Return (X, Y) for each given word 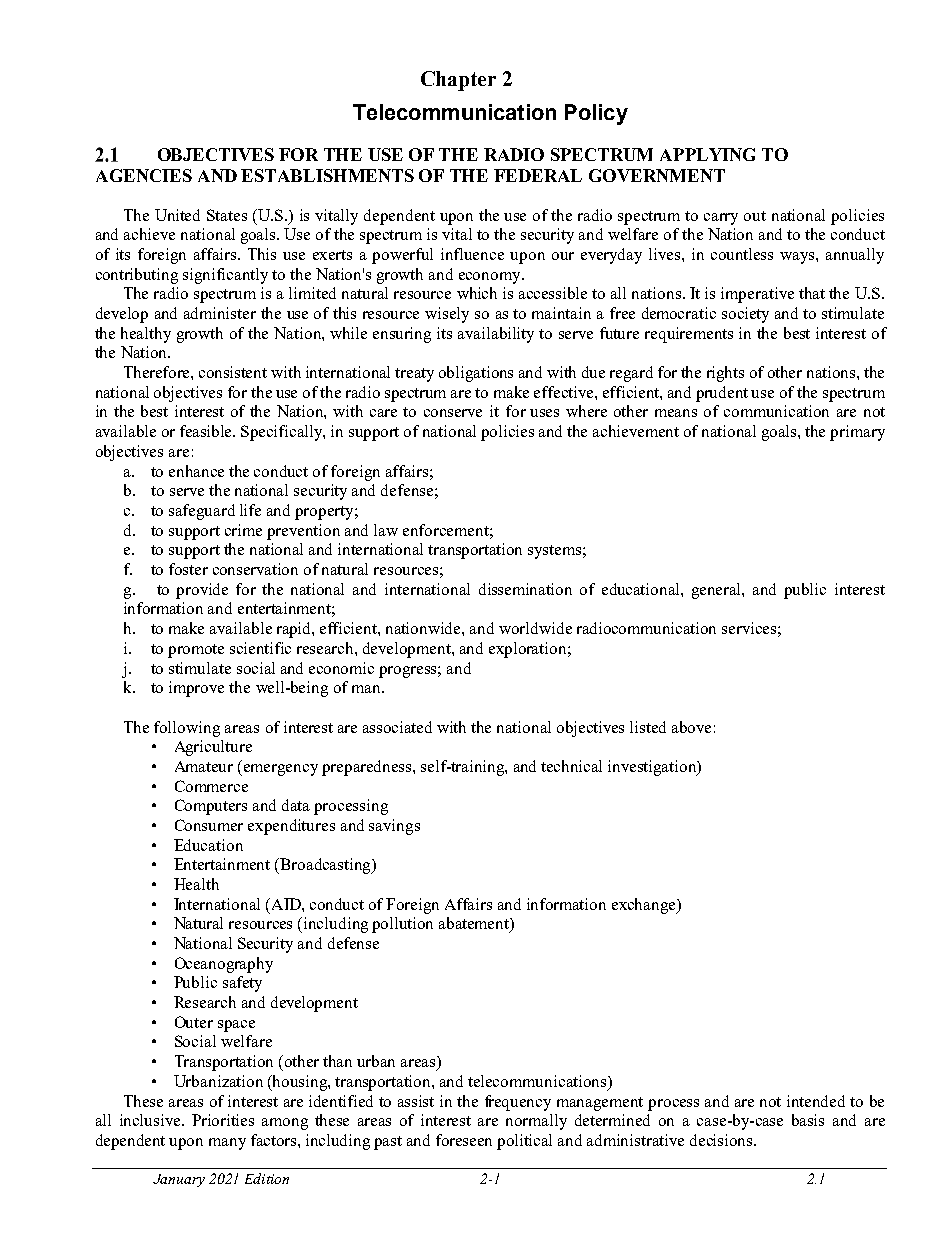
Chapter (458, 81)
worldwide (535, 628)
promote (196, 651)
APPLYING (707, 154)
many (227, 1144)
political (524, 1142)
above (691, 727)
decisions (722, 1140)
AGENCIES (144, 175)
